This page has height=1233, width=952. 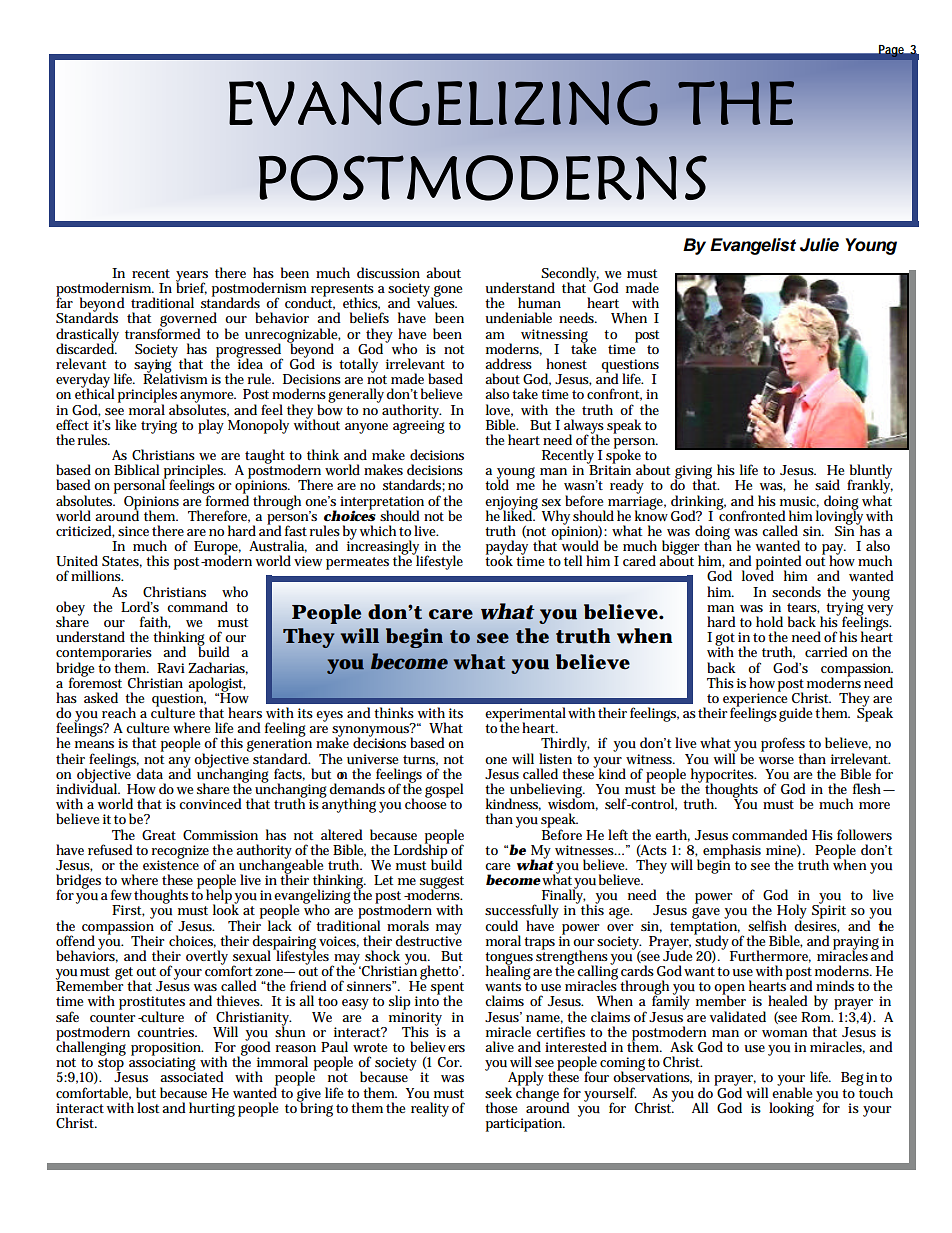 I want to click on suggest, so click(x=442, y=883).
